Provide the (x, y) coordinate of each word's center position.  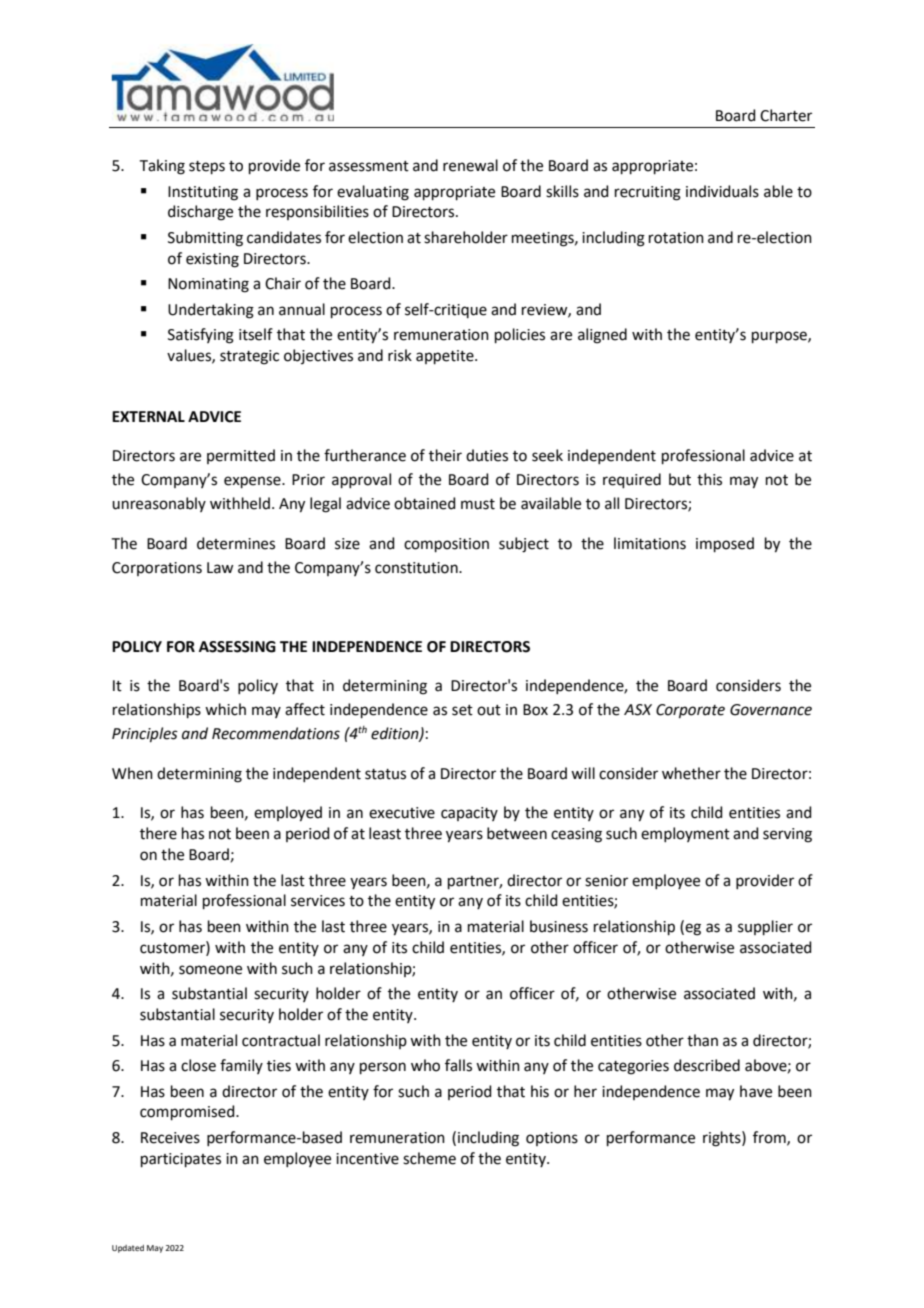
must (478, 504)
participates (181, 1160)
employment (685, 834)
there (158, 833)
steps (207, 167)
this (709, 479)
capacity (469, 814)
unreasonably (159, 504)
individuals (722, 191)
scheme (429, 1158)
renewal (470, 165)
